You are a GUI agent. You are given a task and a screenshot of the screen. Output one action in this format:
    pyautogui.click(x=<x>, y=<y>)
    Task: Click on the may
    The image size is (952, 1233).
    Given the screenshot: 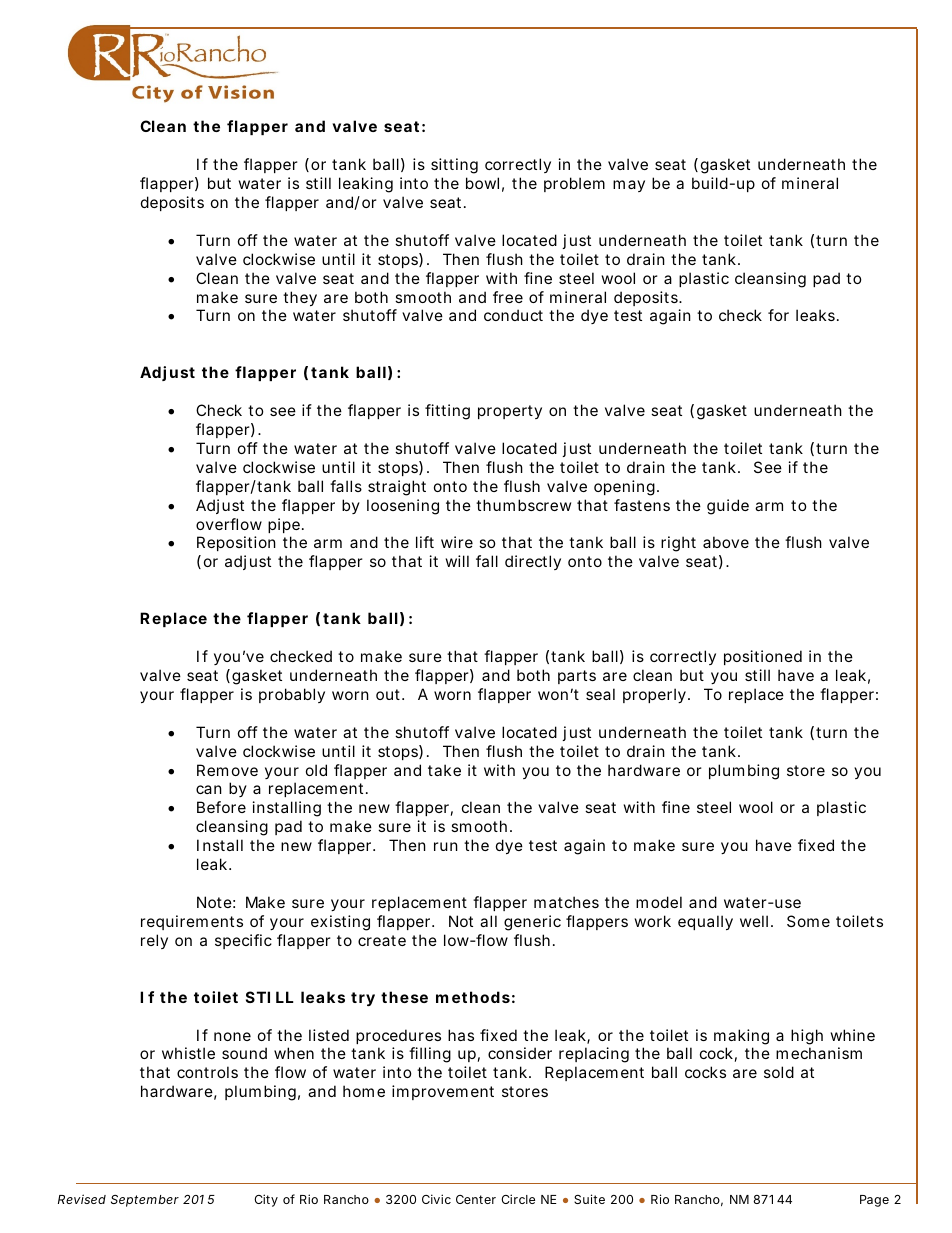 What is the action you would take?
    pyautogui.click(x=629, y=186)
